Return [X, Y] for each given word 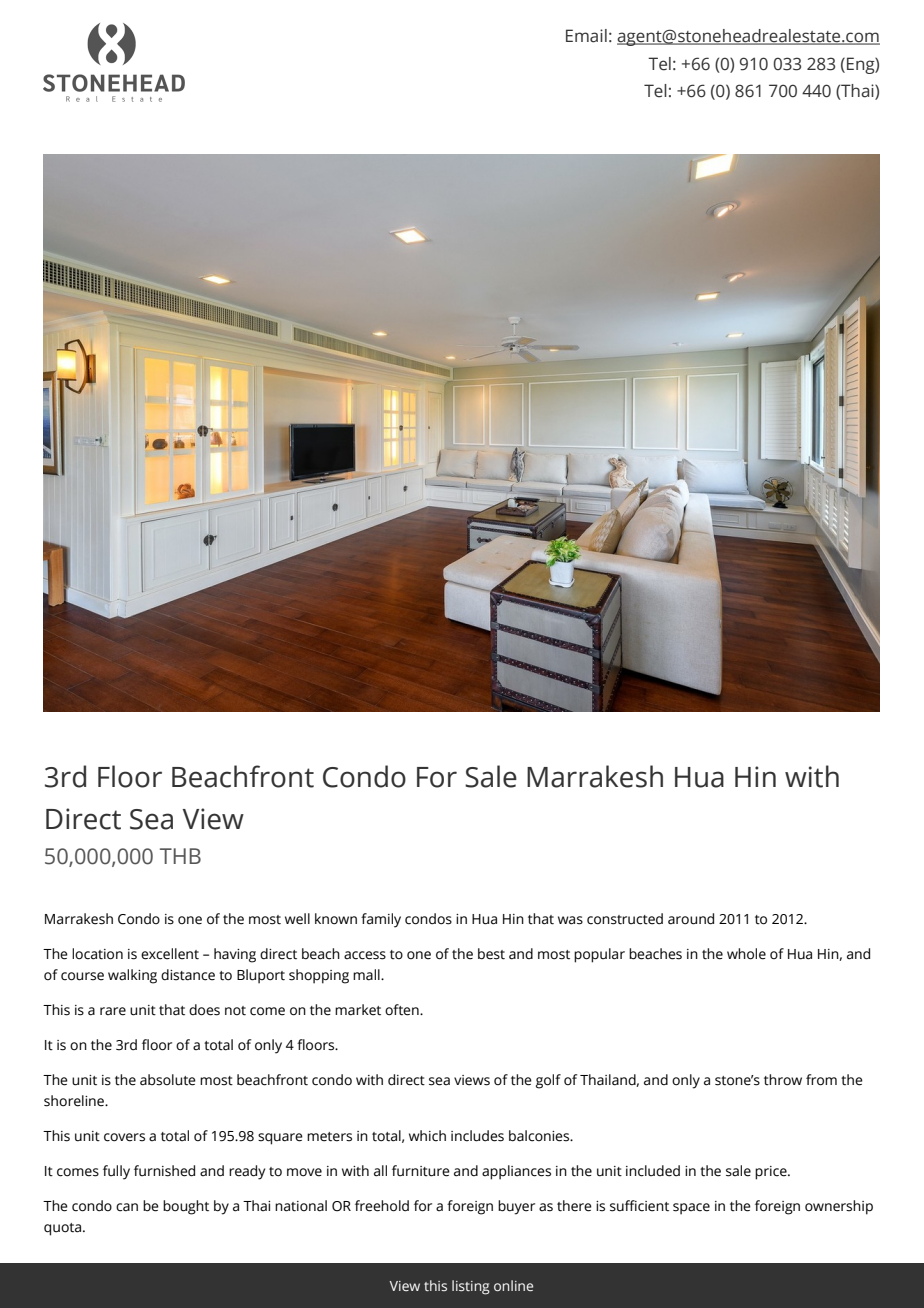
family [381, 920]
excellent [170, 954]
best [491, 954]
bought [186, 1207]
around [691, 919]
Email [586, 36]
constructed [625, 919]
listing [471, 1287]
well [297, 919]
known [336, 919]
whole [746, 954]
